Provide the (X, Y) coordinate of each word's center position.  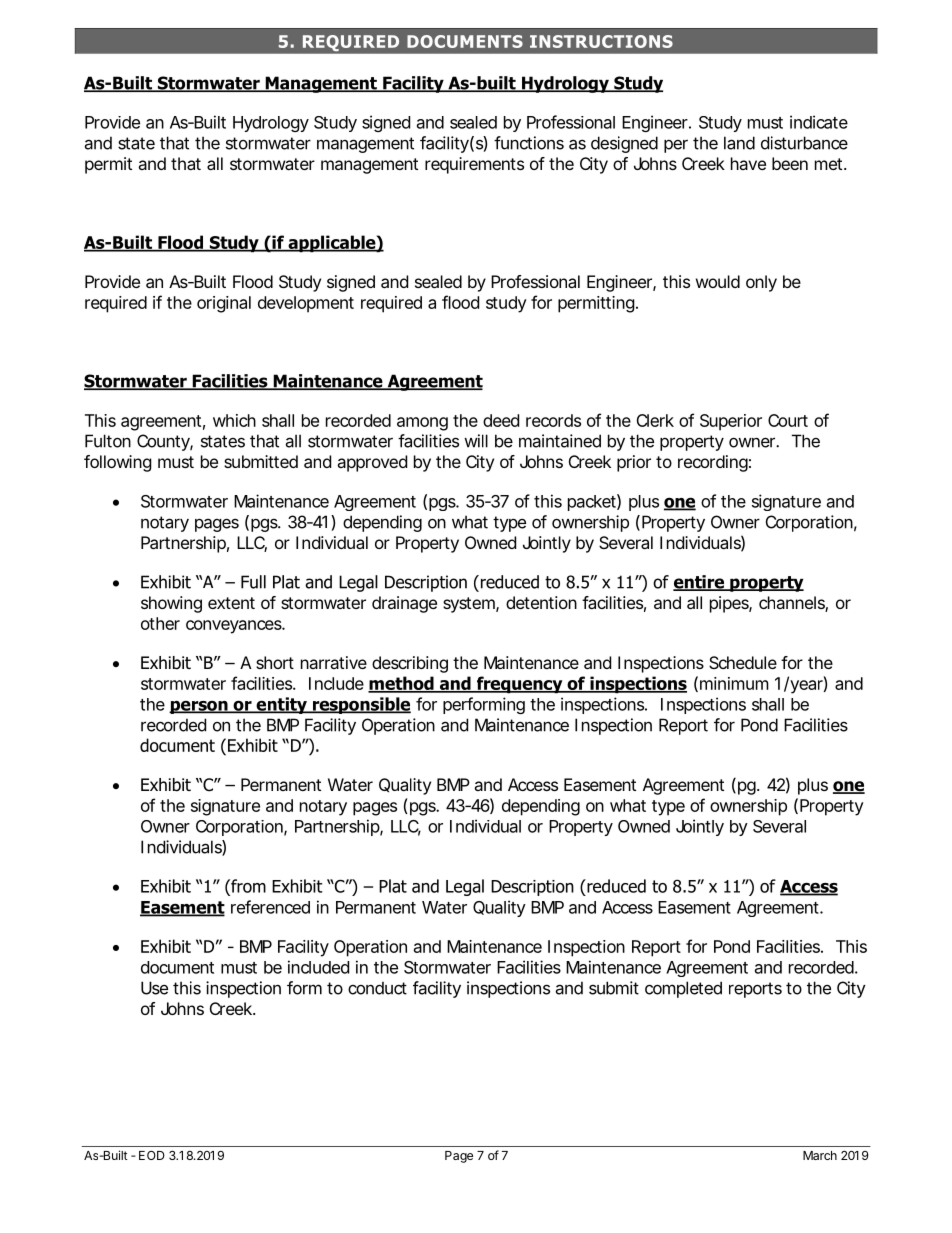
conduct (377, 988)
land (739, 143)
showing (171, 604)
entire (700, 583)
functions (529, 143)
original (224, 304)
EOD (152, 1155)
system (470, 605)
